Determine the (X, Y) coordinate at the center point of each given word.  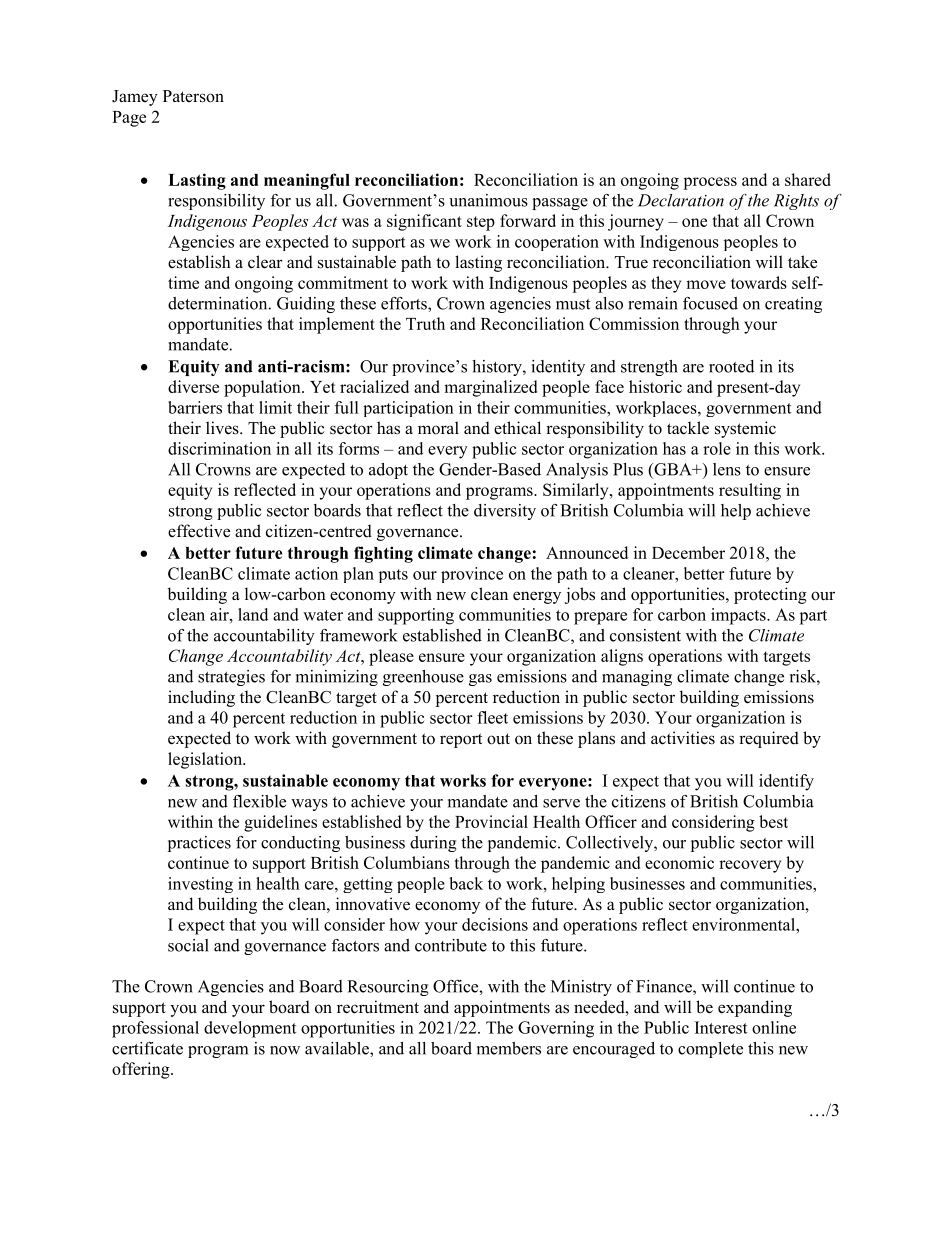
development (250, 1029)
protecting (770, 595)
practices (199, 844)
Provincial (491, 821)
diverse (193, 386)
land (253, 614)
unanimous (488, 200)
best (773, 821)
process (710, 183)
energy (537, 597)
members (509, 1048)
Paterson (193, 96)
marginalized (490, 388)
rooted (731, 366)
